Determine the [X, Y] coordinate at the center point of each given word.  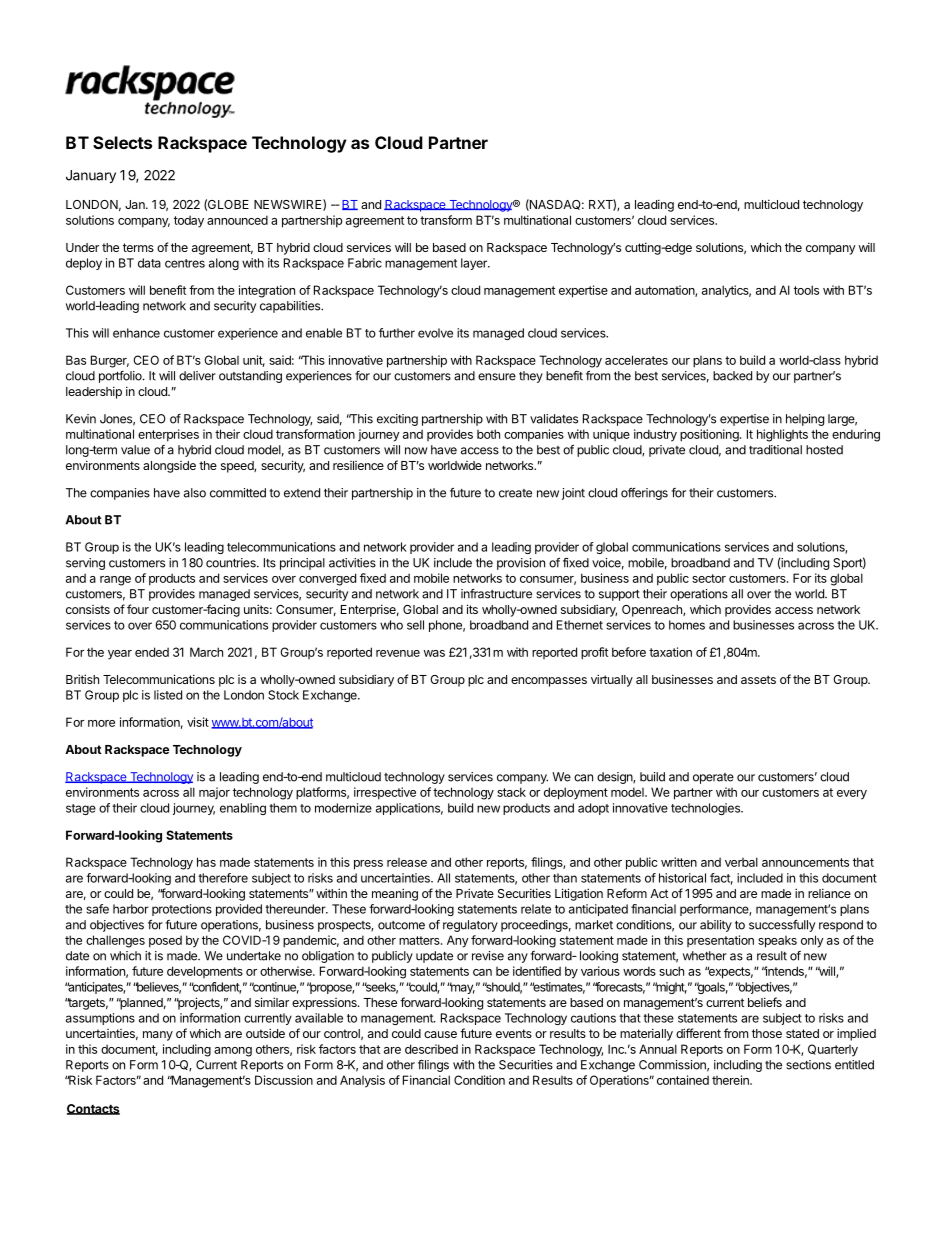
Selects [122, 142]
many [158, 1036]
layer [475, 264]
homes [687, 625]
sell [415, 625]
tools [806, 290]
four [138, 609]
